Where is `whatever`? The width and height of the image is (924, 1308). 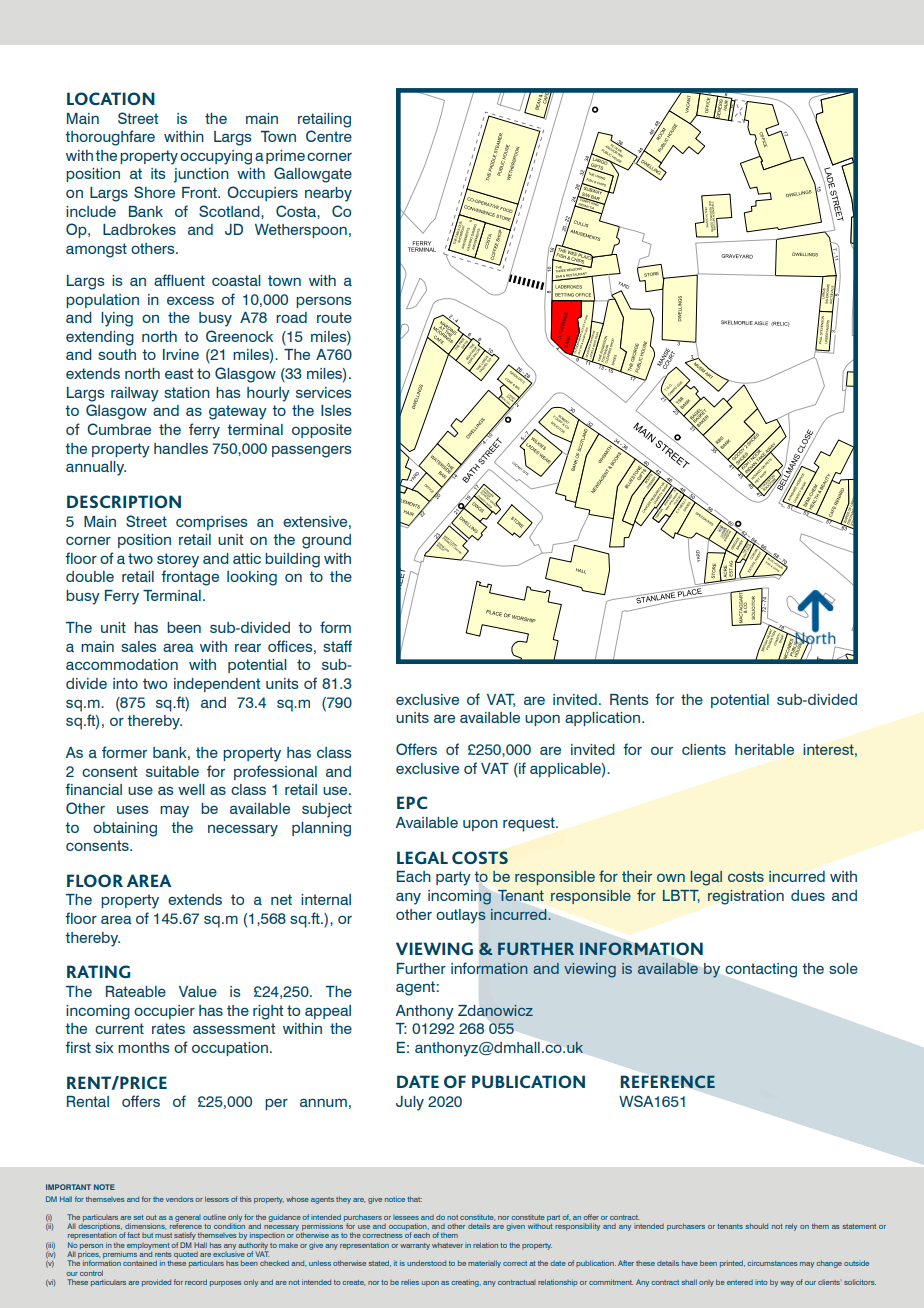 whatever is located at coordinates (447, 1245).
